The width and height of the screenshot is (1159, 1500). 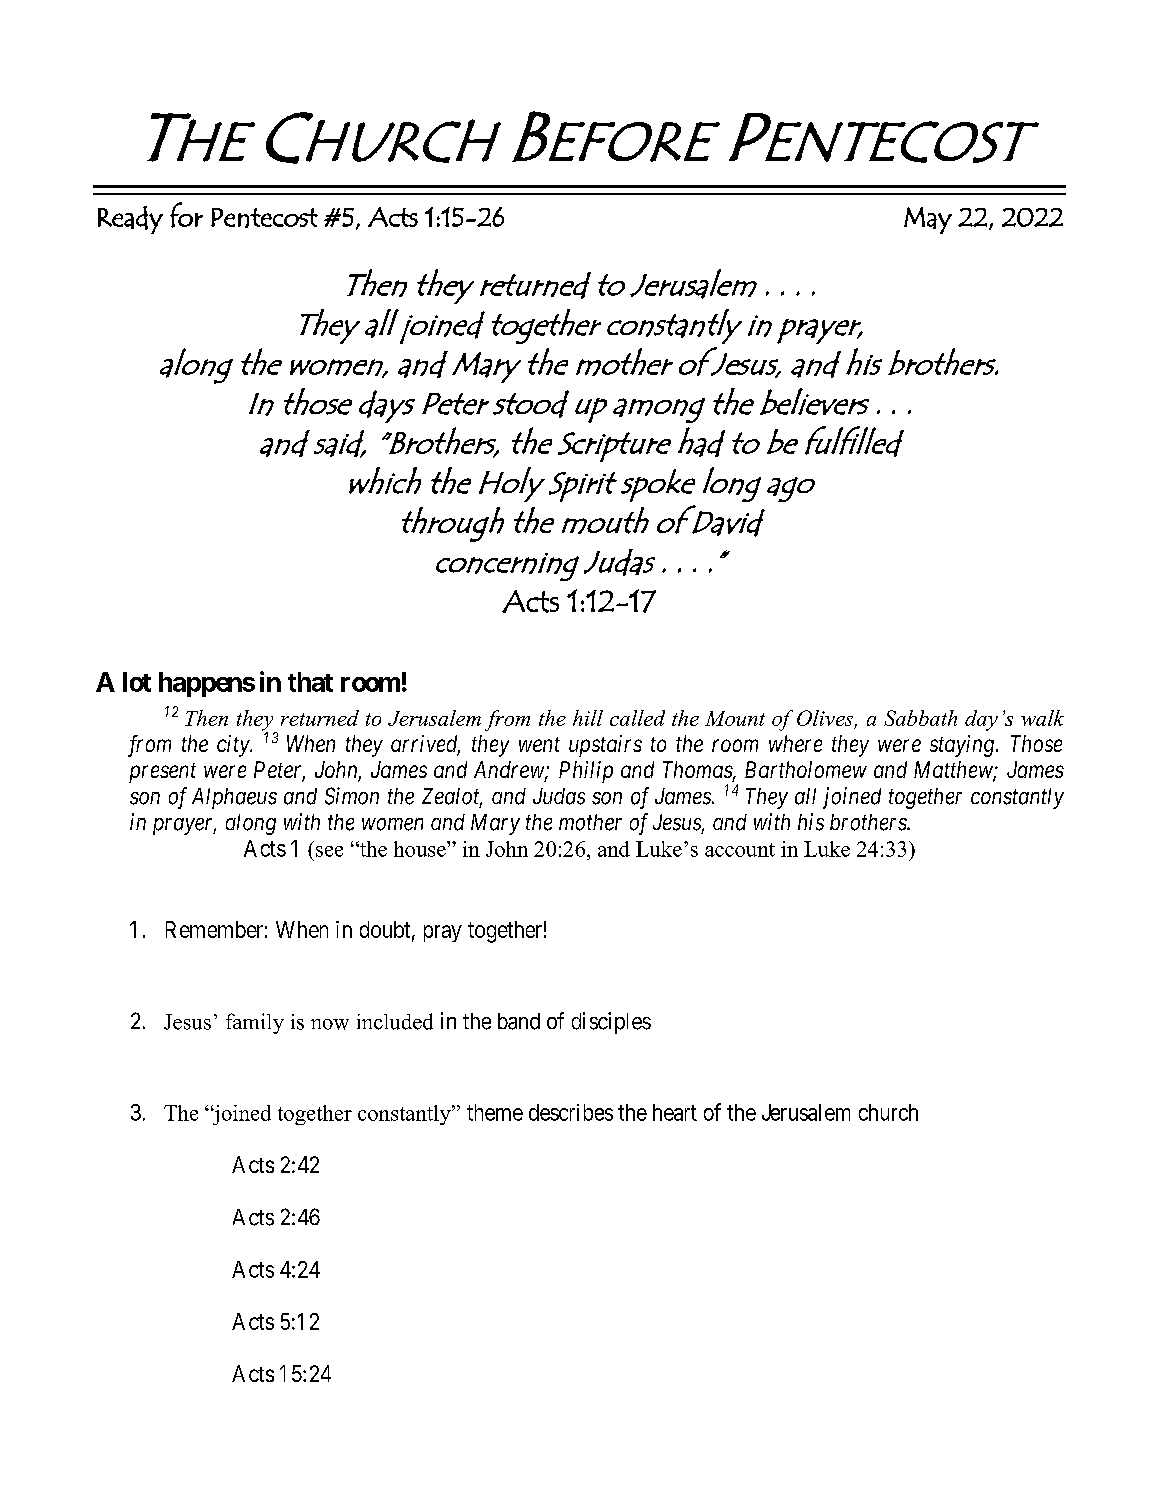 I want to click on May, so click(x=928, y=220).
